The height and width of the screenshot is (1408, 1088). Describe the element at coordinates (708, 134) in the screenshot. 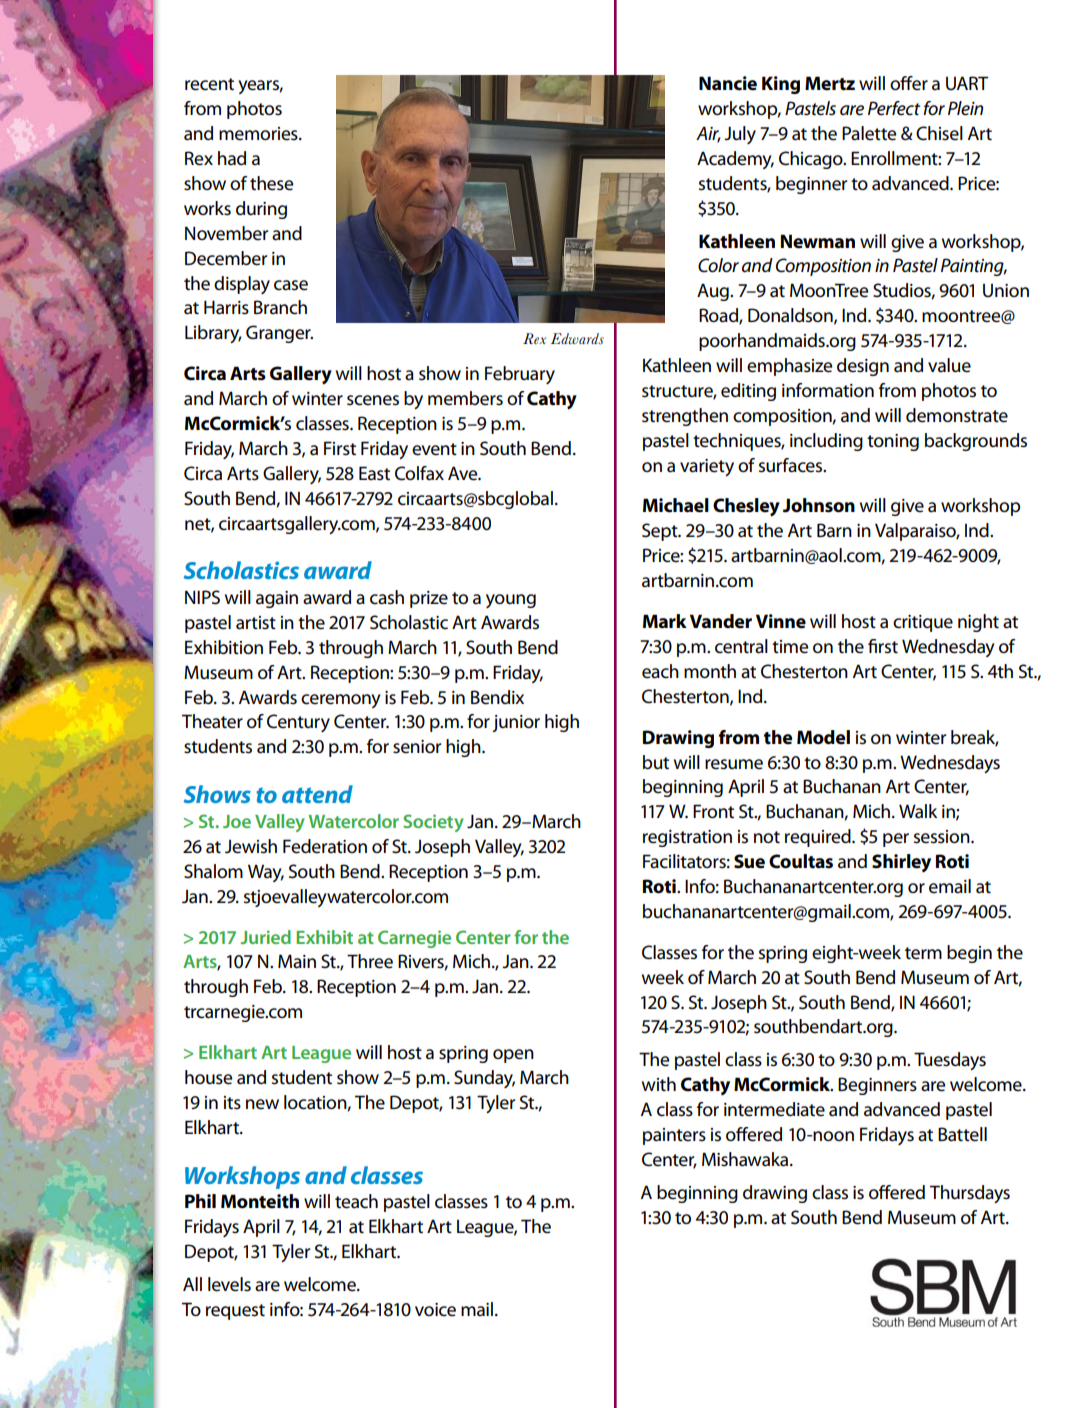

I see `Air` at that location.
